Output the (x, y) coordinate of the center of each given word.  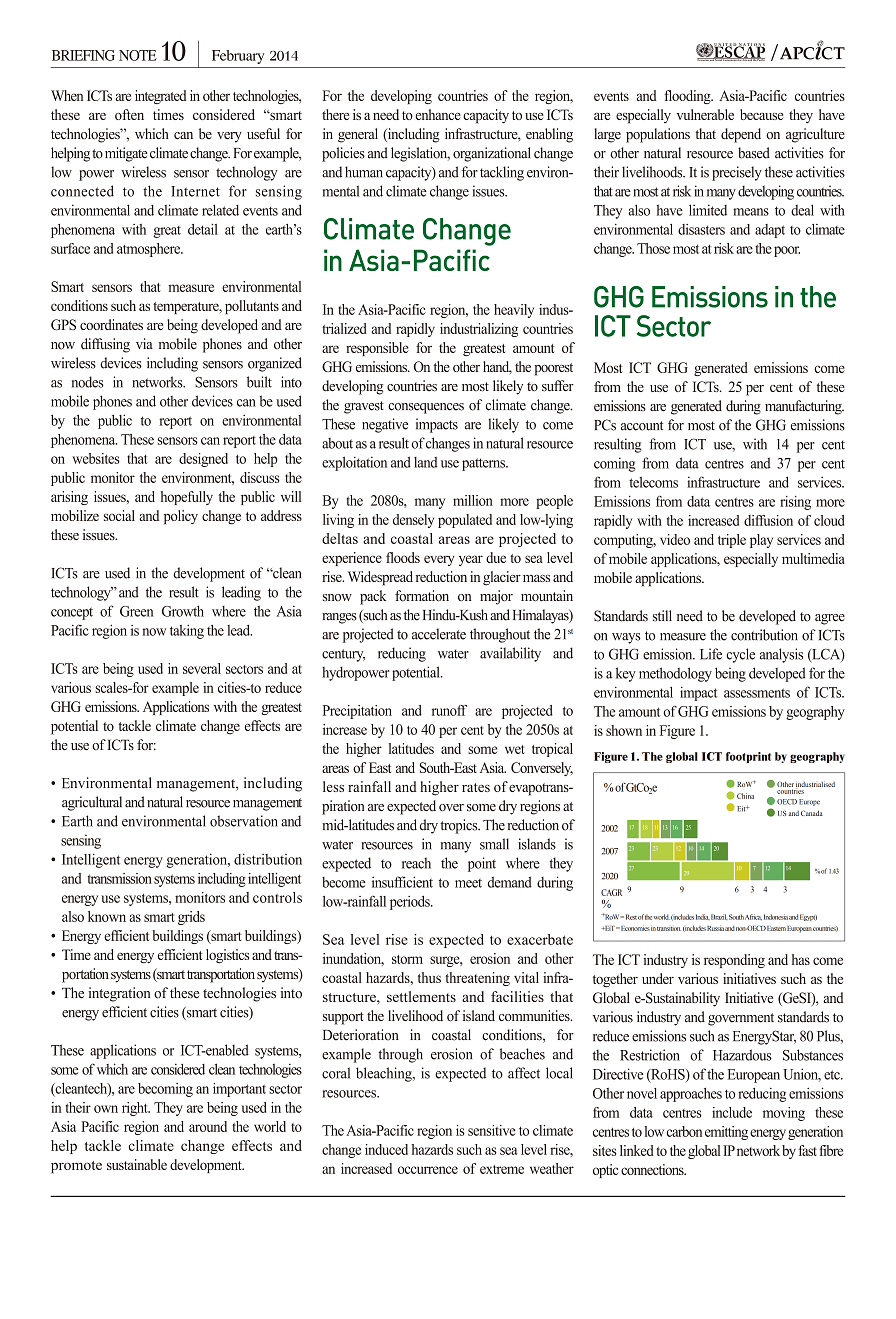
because (761, 114)
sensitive (492, 1130)
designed (203, 460)
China (745, 796)
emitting (726, 1133)
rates (476, 787)
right (136, 1109)
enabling (549, 135)
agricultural (92, 803)
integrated (161, 97)
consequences (426, 408)
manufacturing (804, 407)
